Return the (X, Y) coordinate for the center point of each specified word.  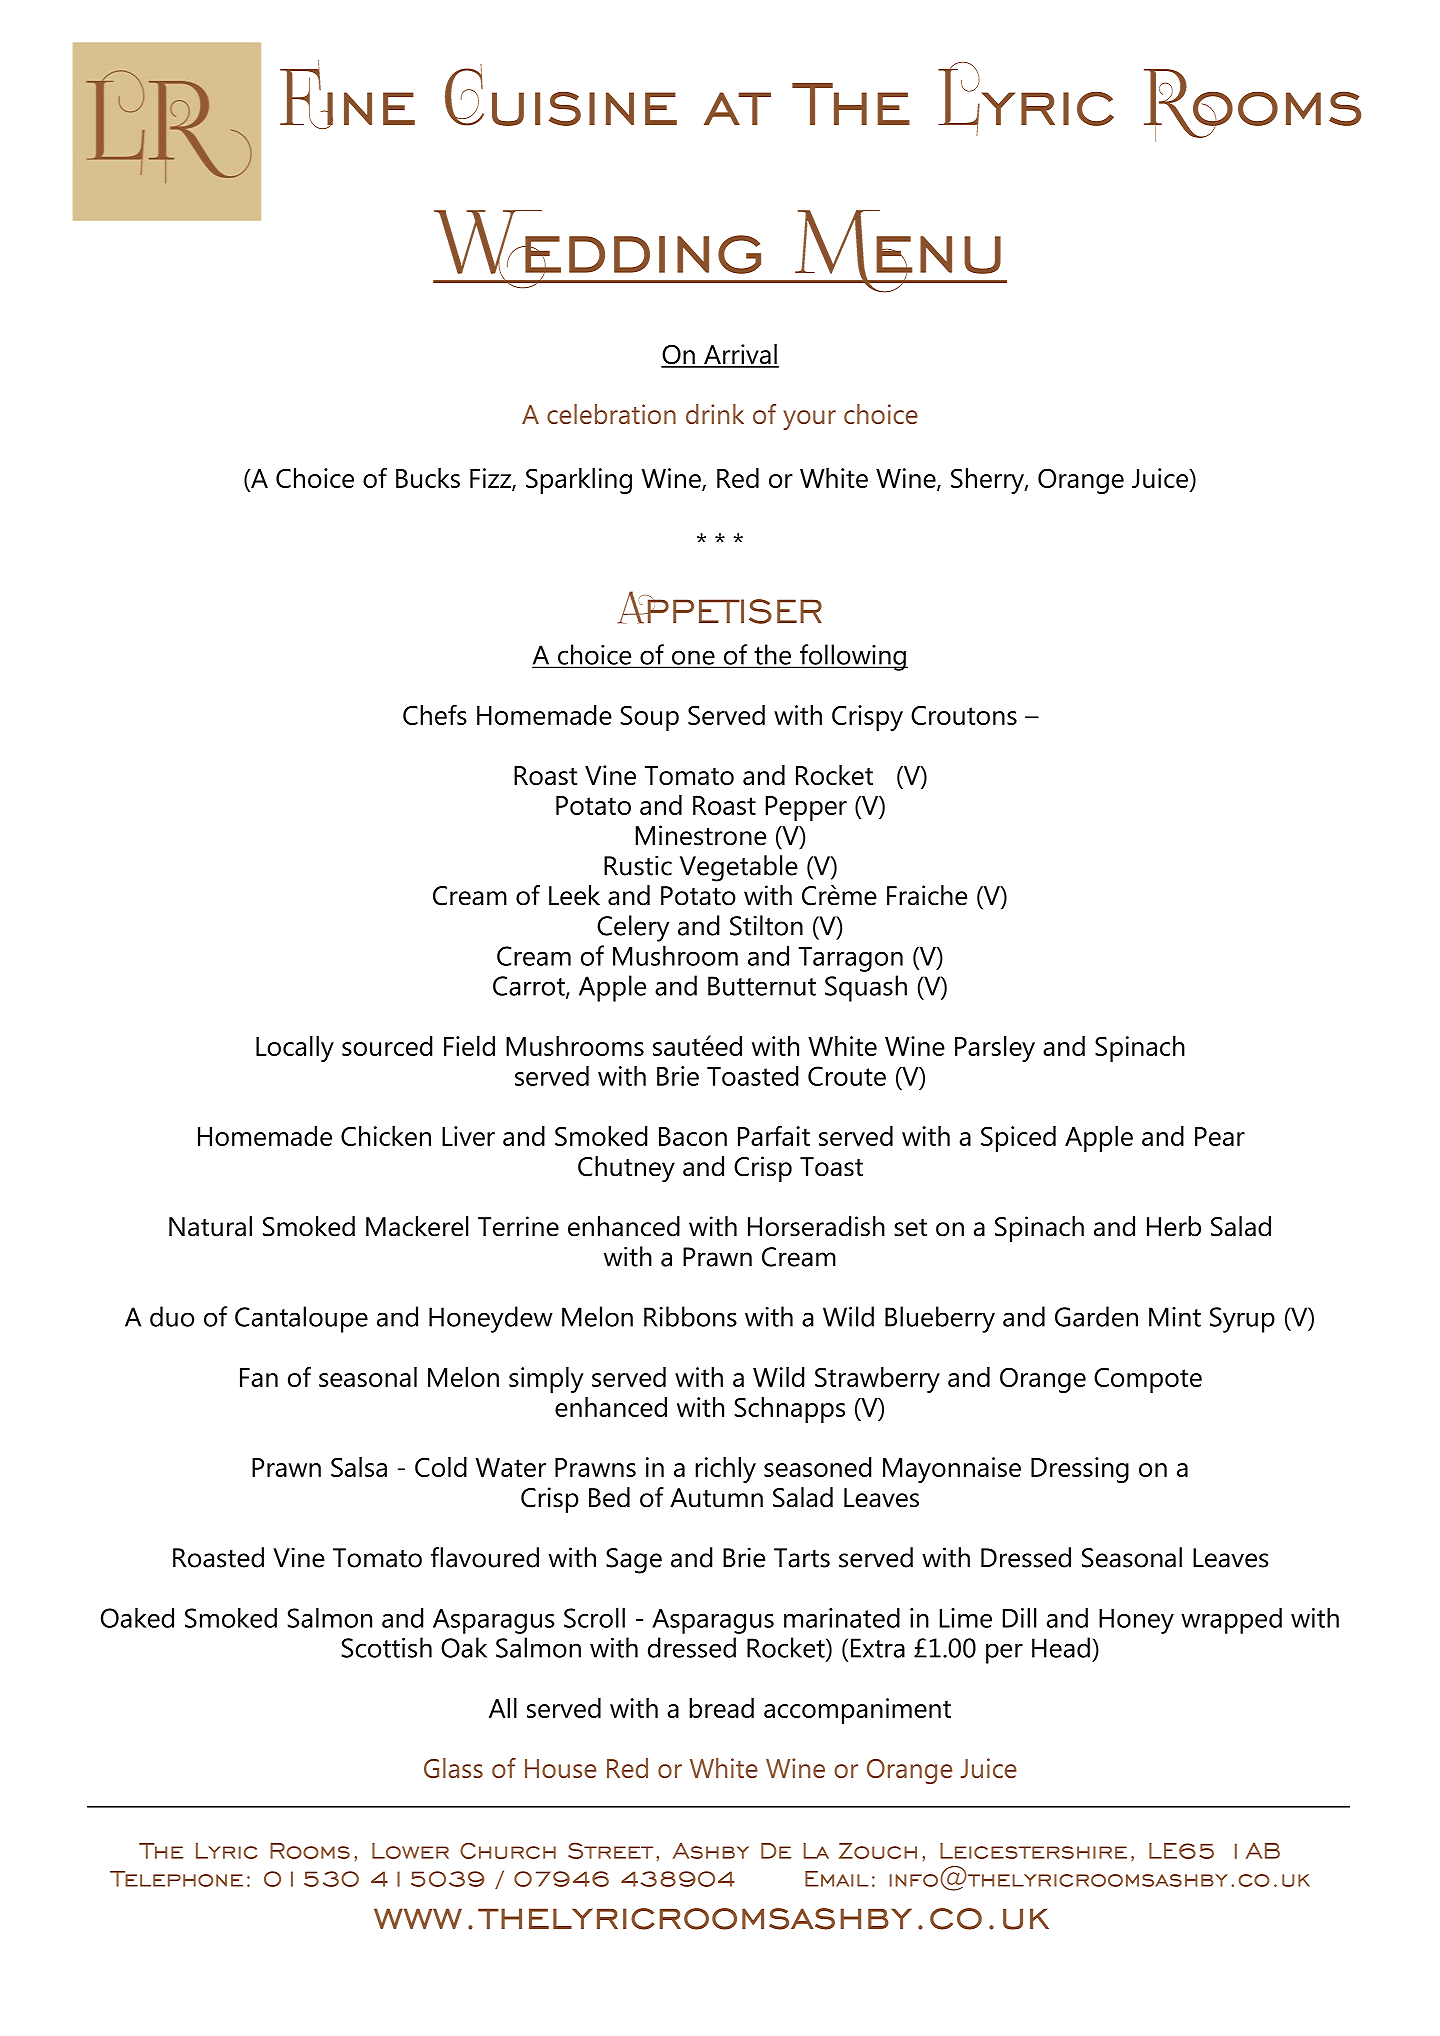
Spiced (1018, 1139)
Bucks (428, 478)
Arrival (740, 355)
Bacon (693, 1136)
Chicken (386, 1136)
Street (610, 1850)
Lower (410, 1851)
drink (715, 414)
